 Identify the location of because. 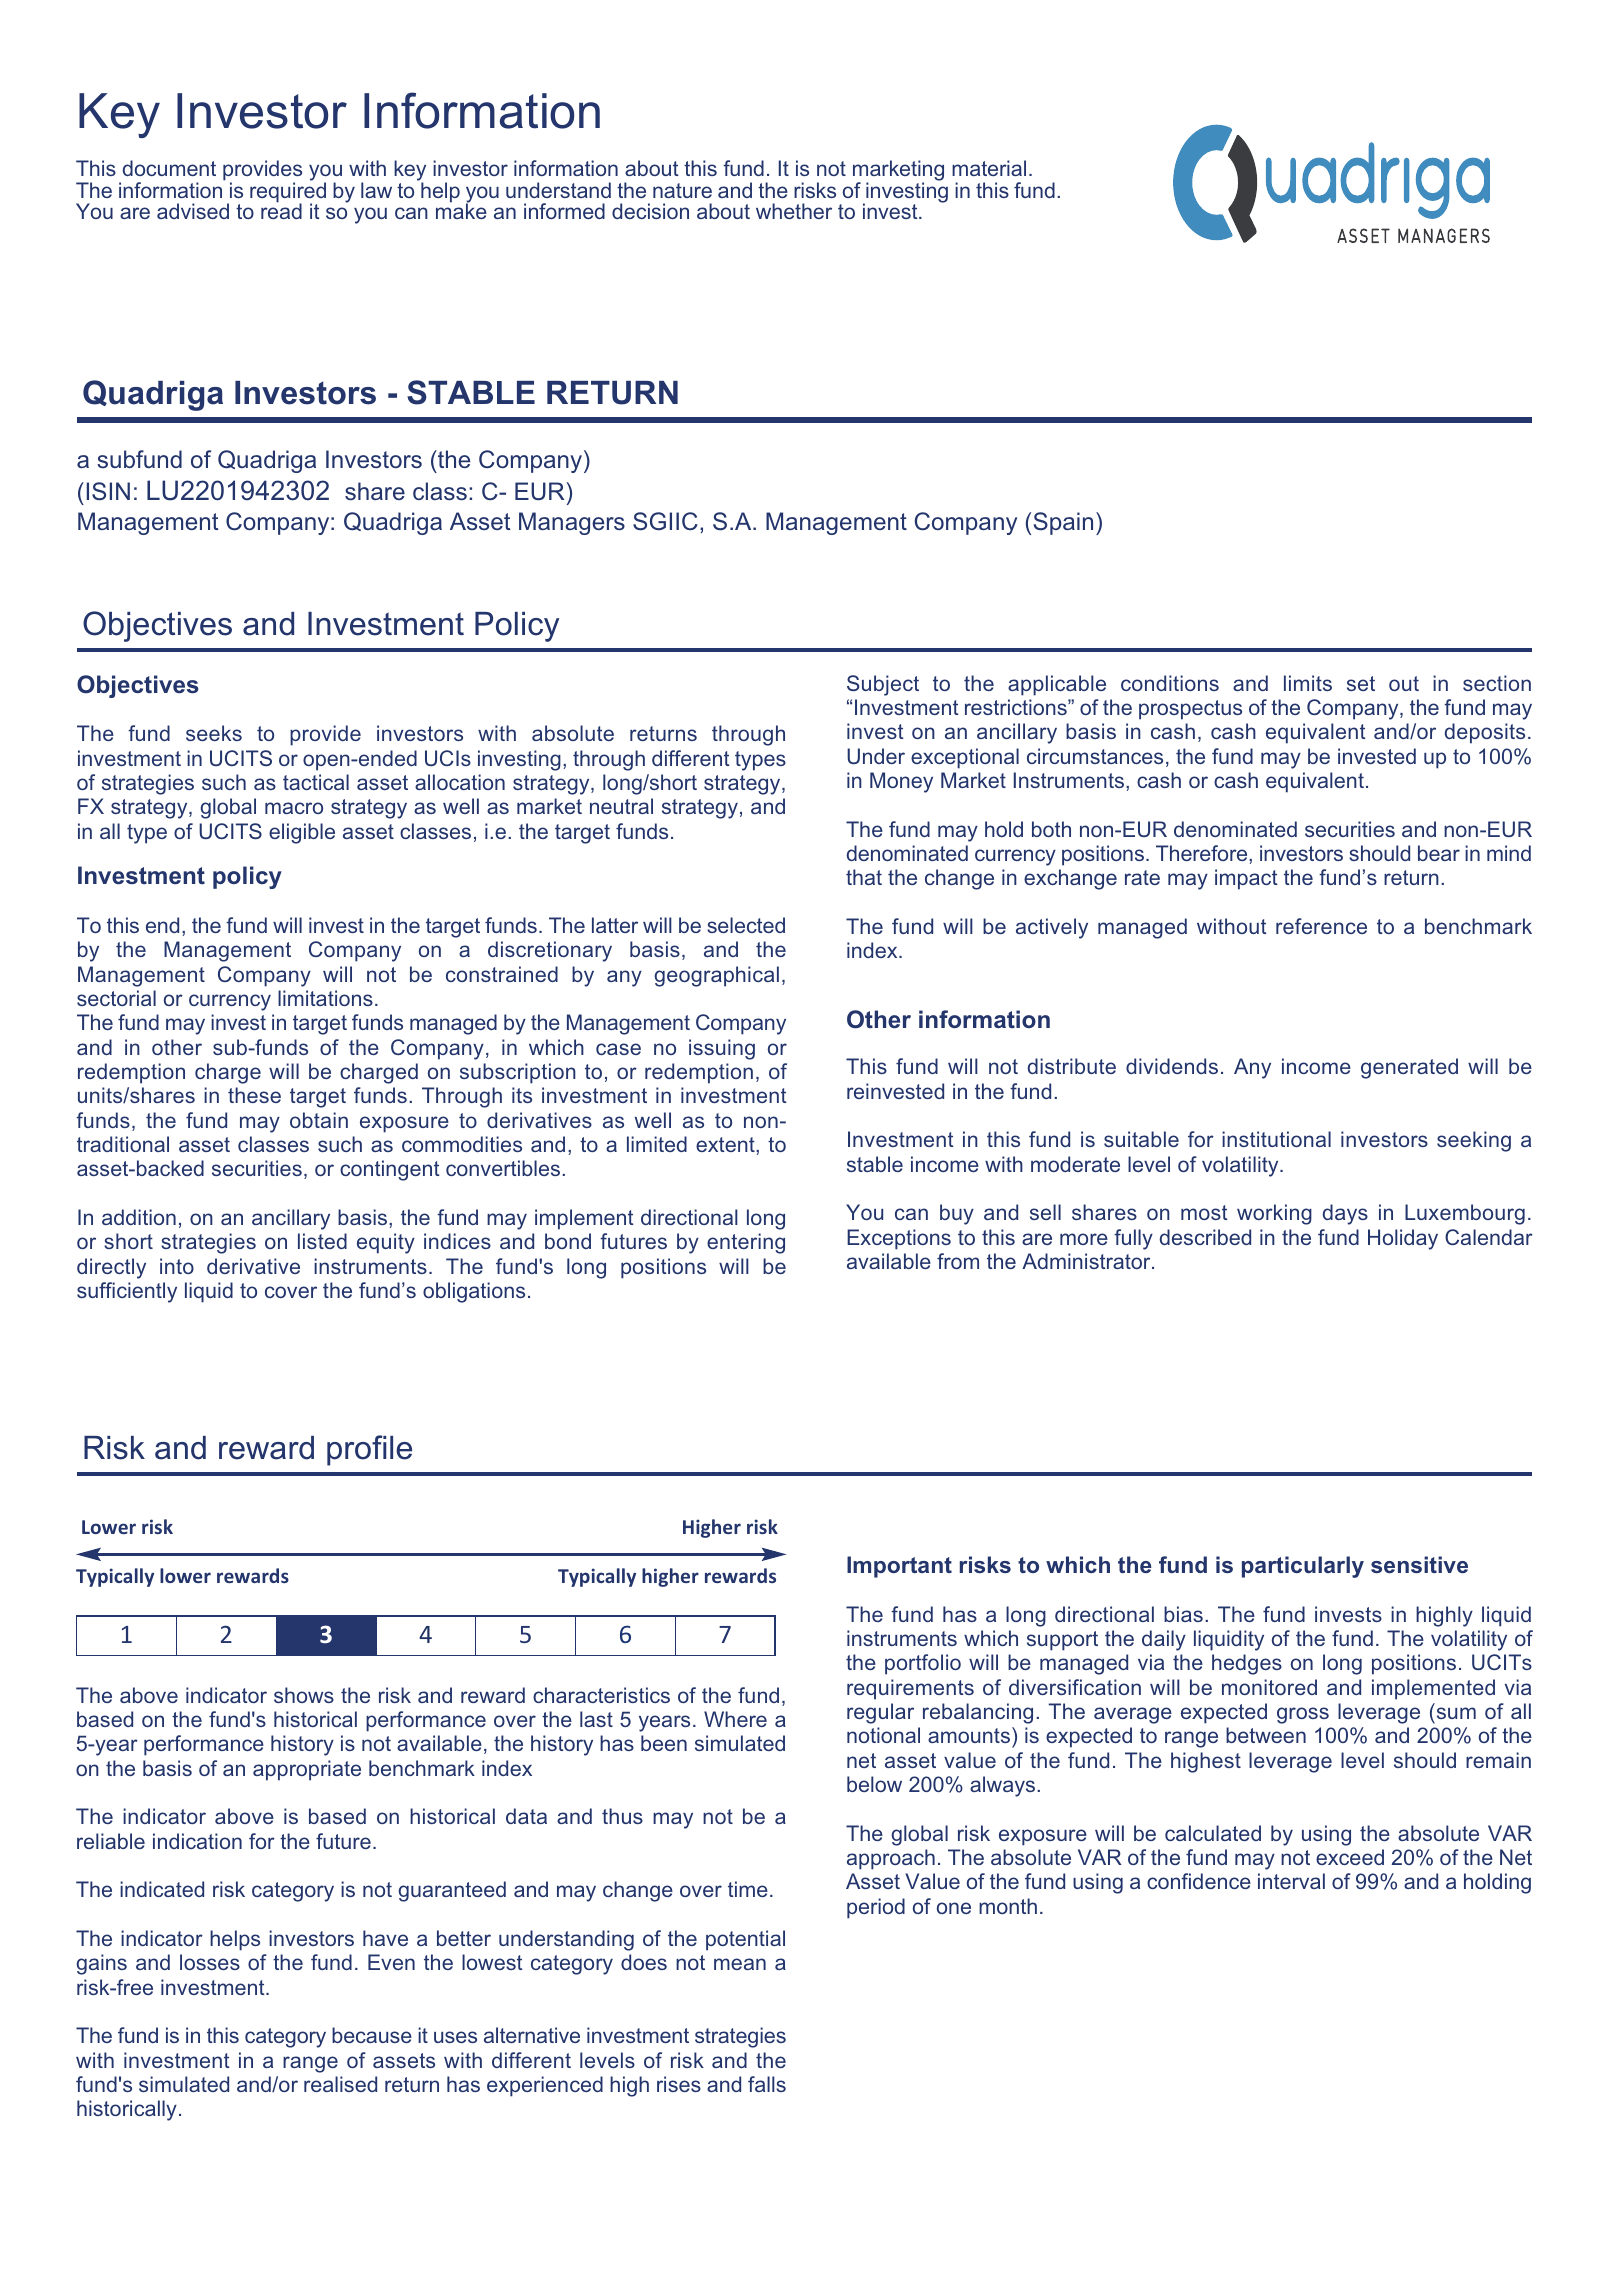
(372, 2035).
